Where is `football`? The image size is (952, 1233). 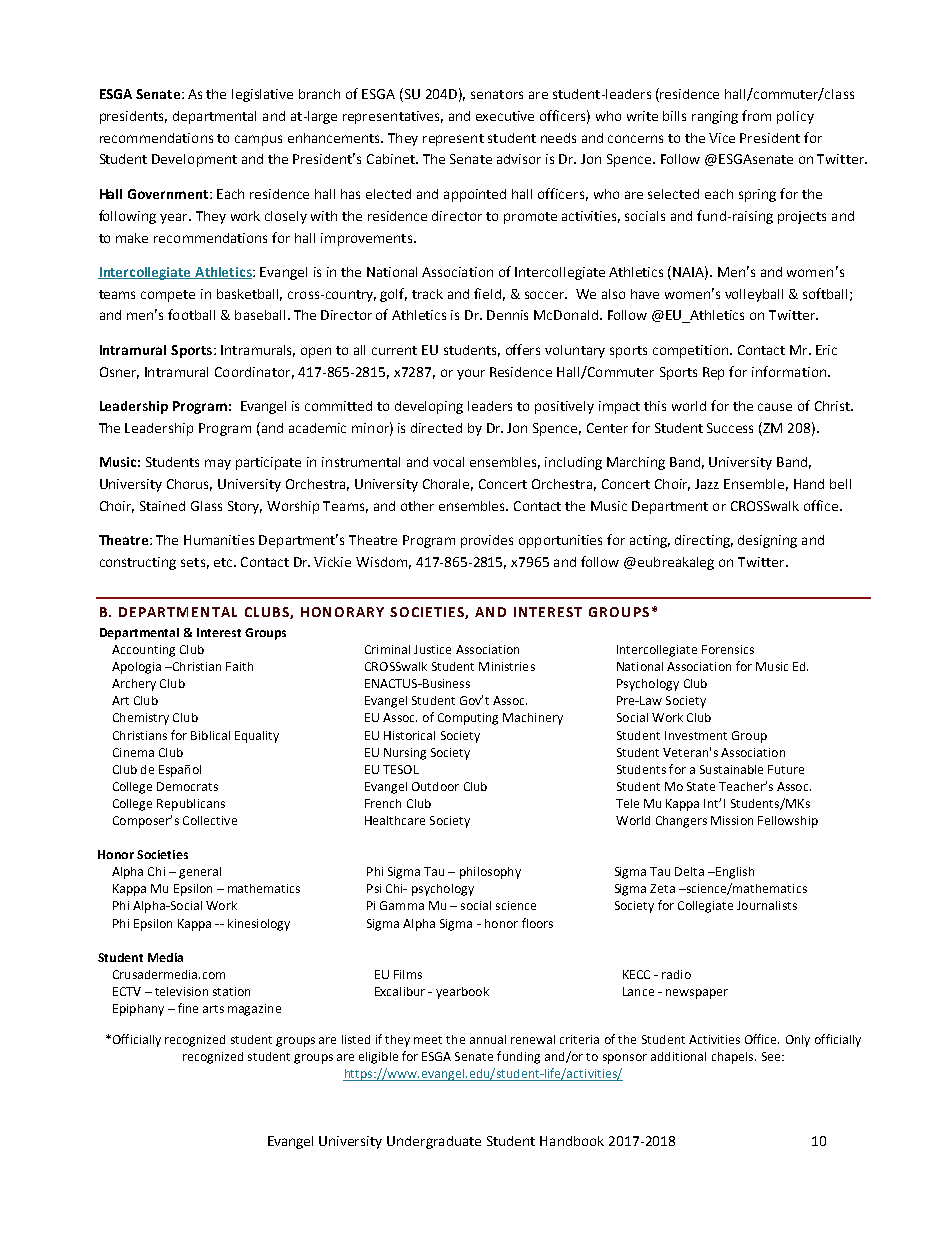 football is located at coordinates (191, 314).
